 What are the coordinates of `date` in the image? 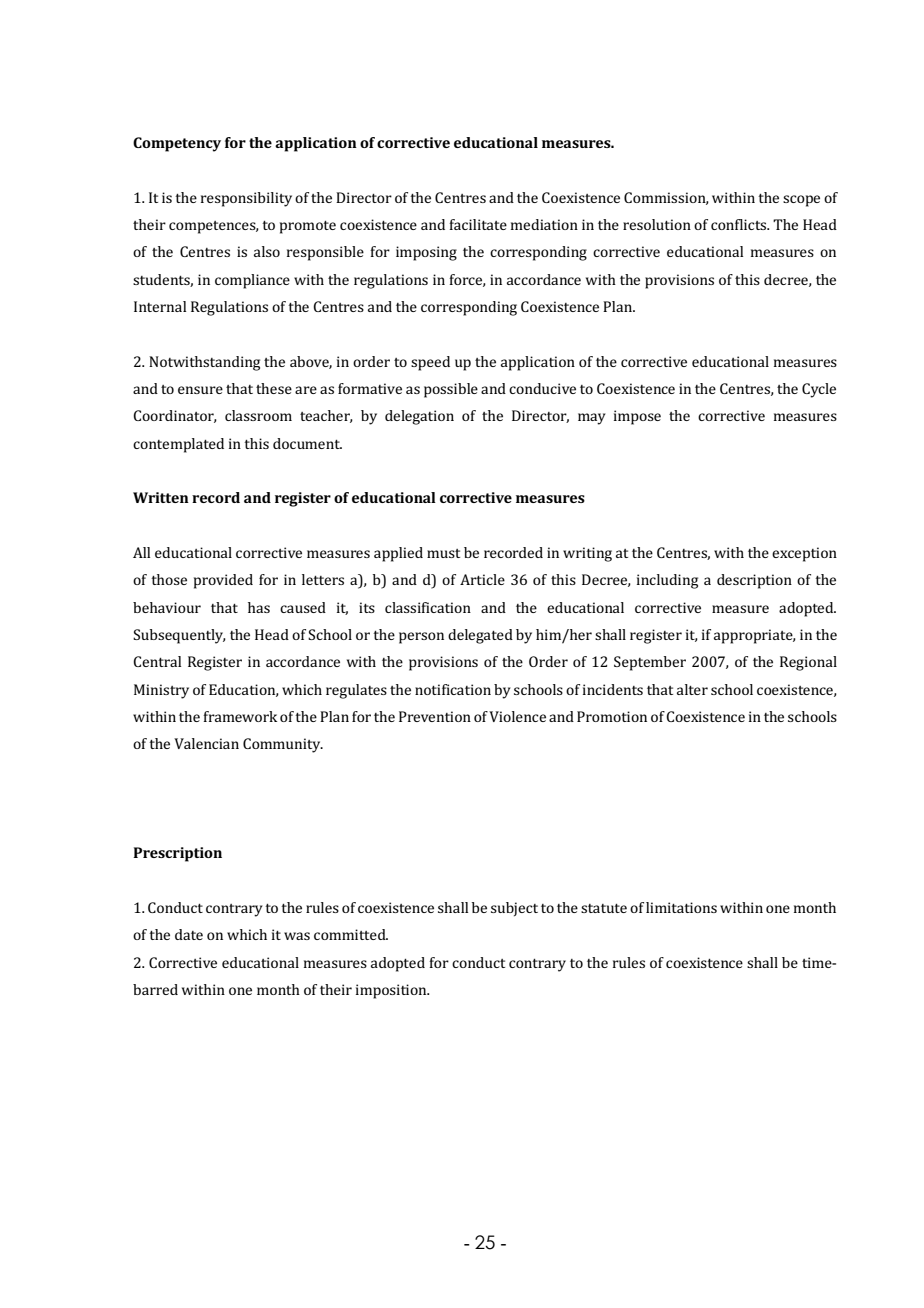 It's located at (189, 934).
